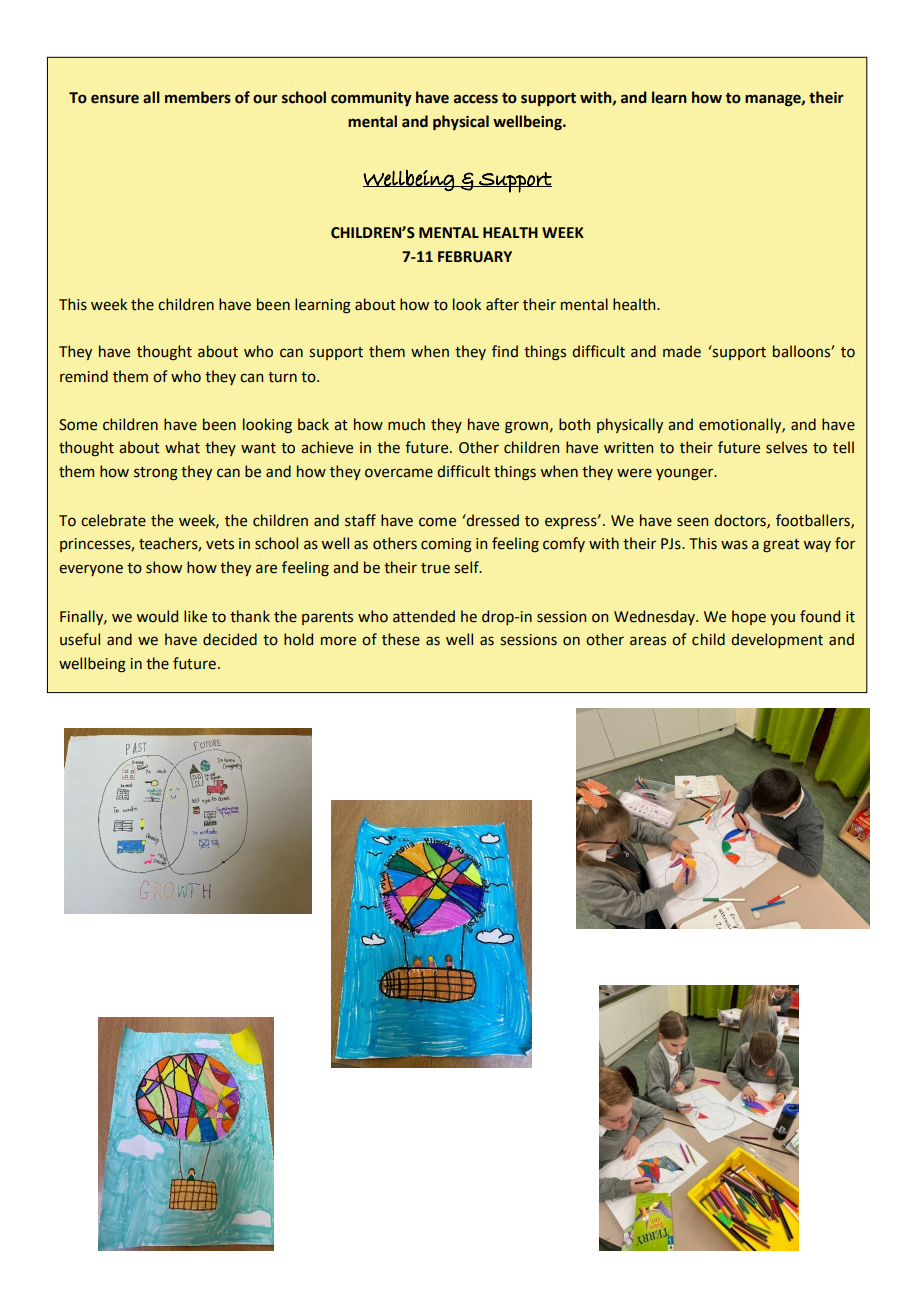 This screenshot has width=924, height=1307. I want to click on members, so click(198, 97).
